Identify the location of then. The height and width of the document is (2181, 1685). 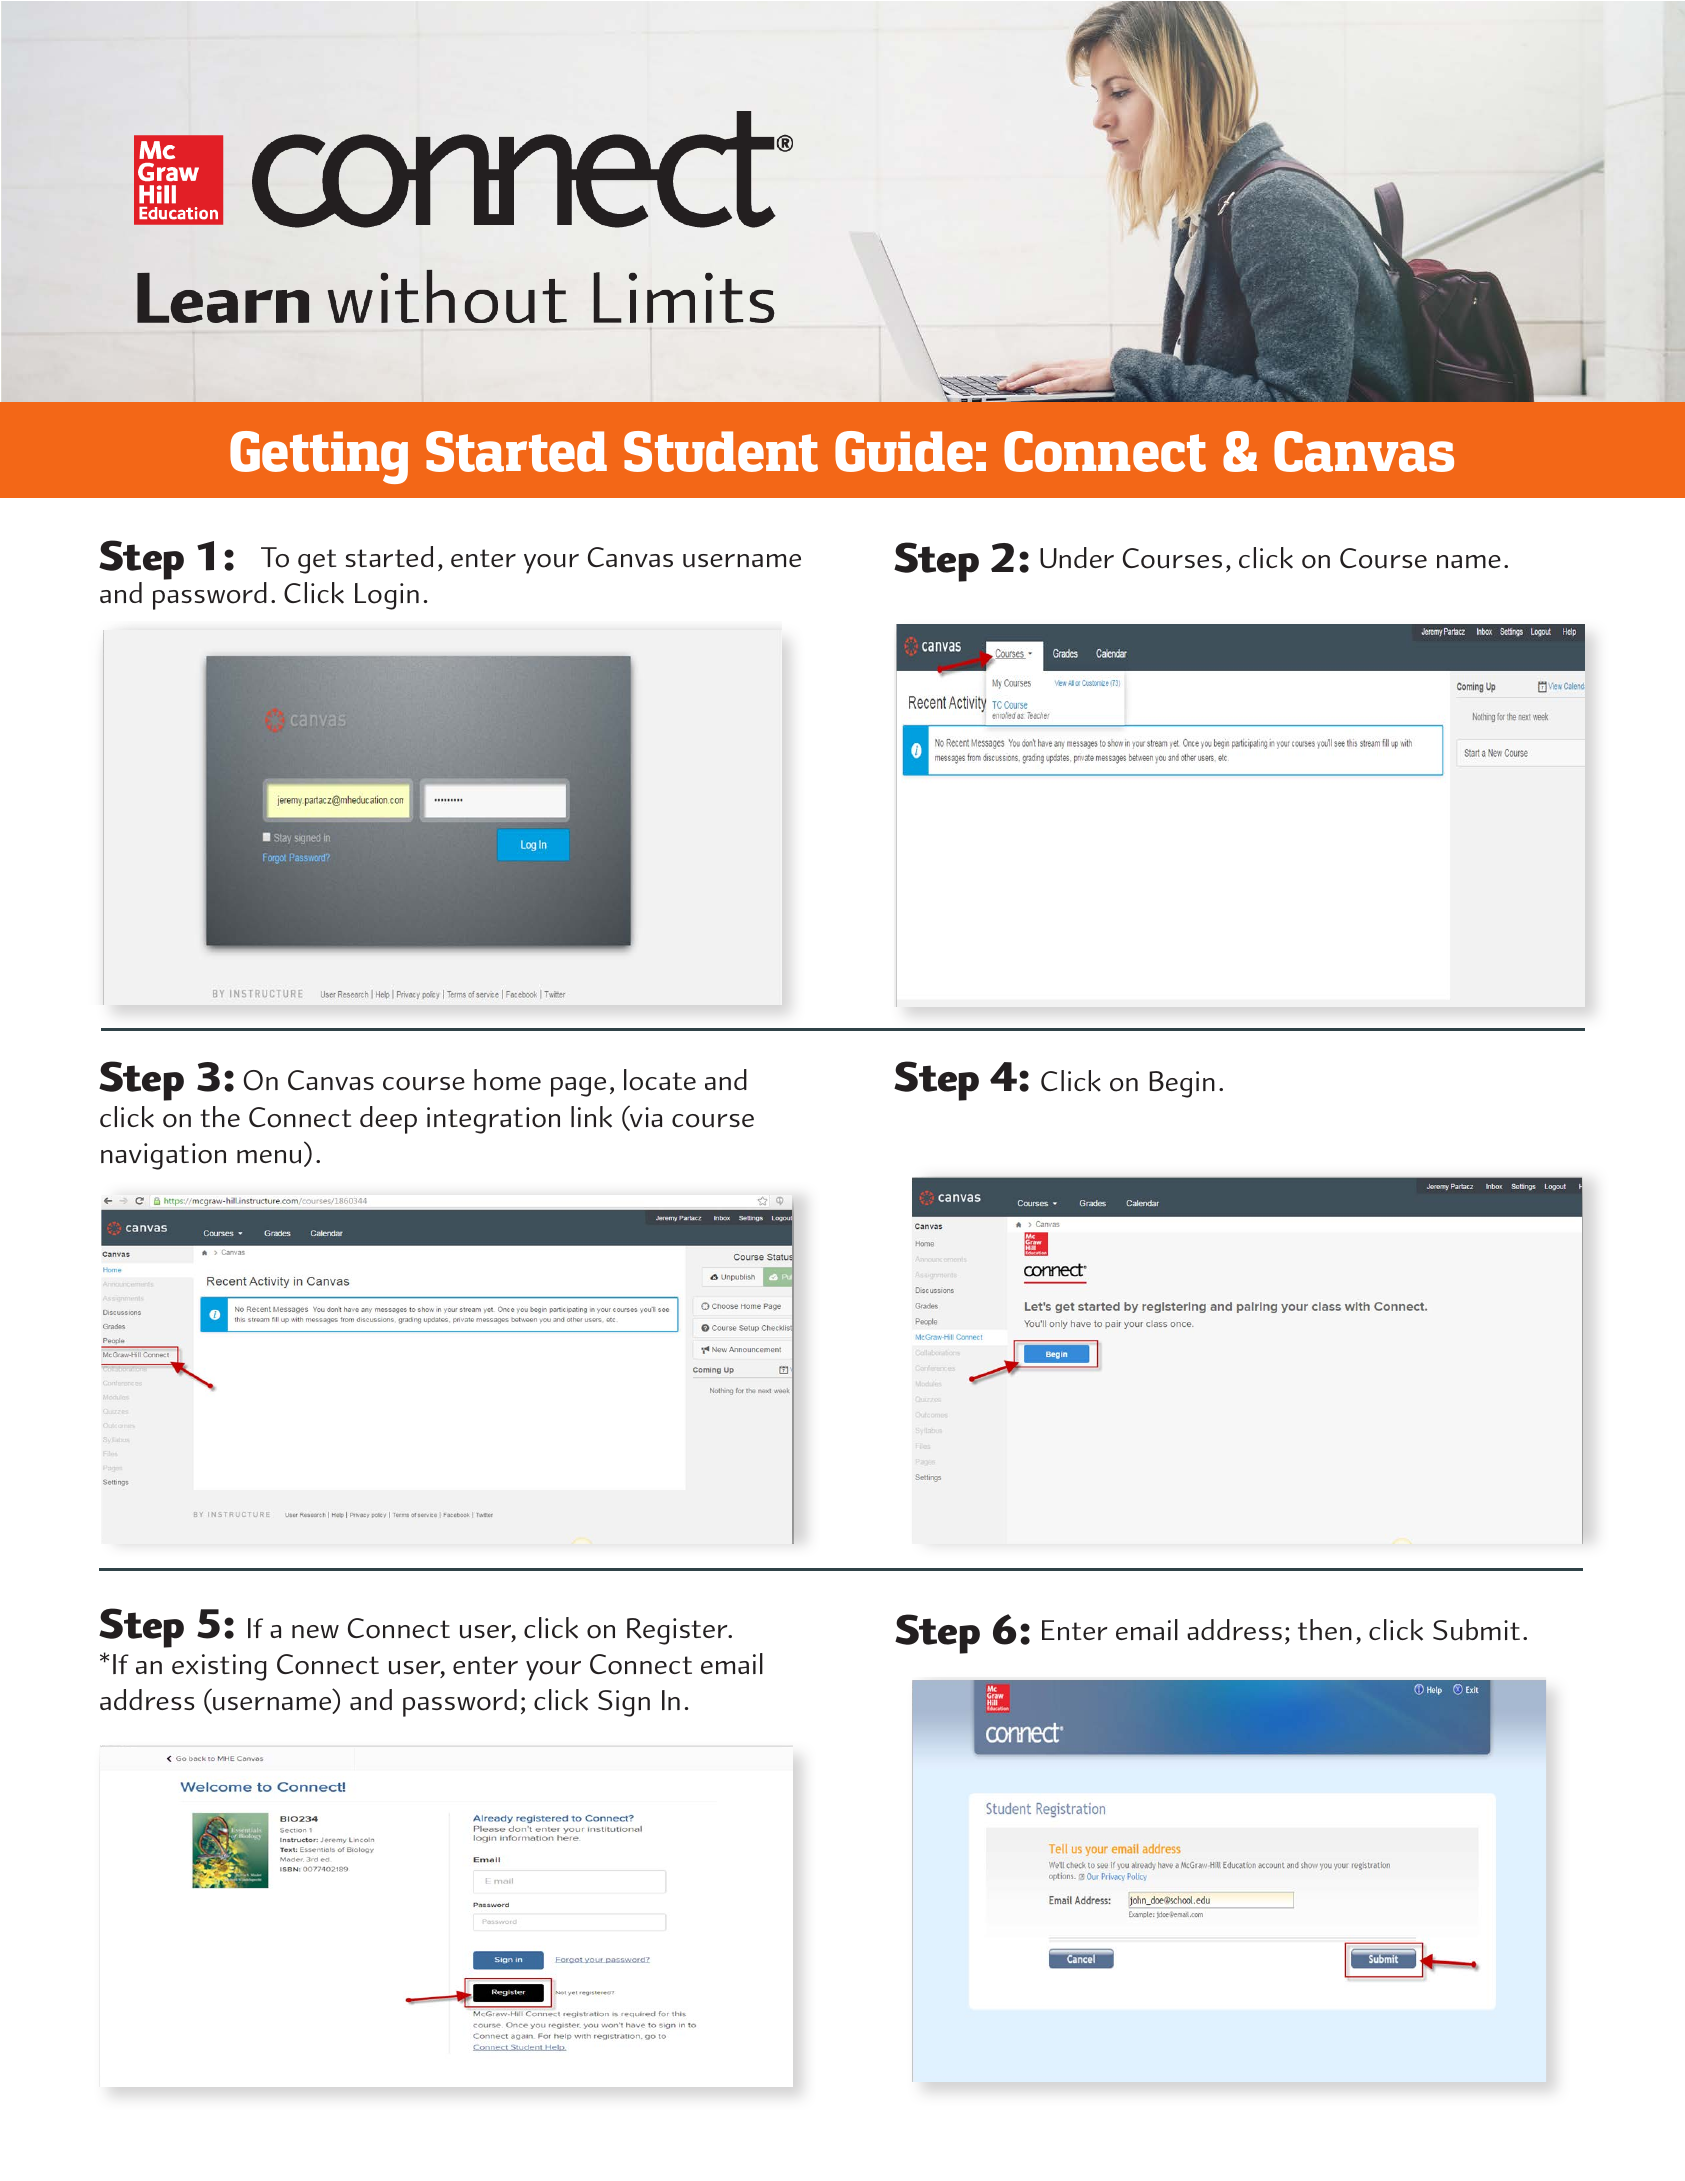
(1325, 1629).
